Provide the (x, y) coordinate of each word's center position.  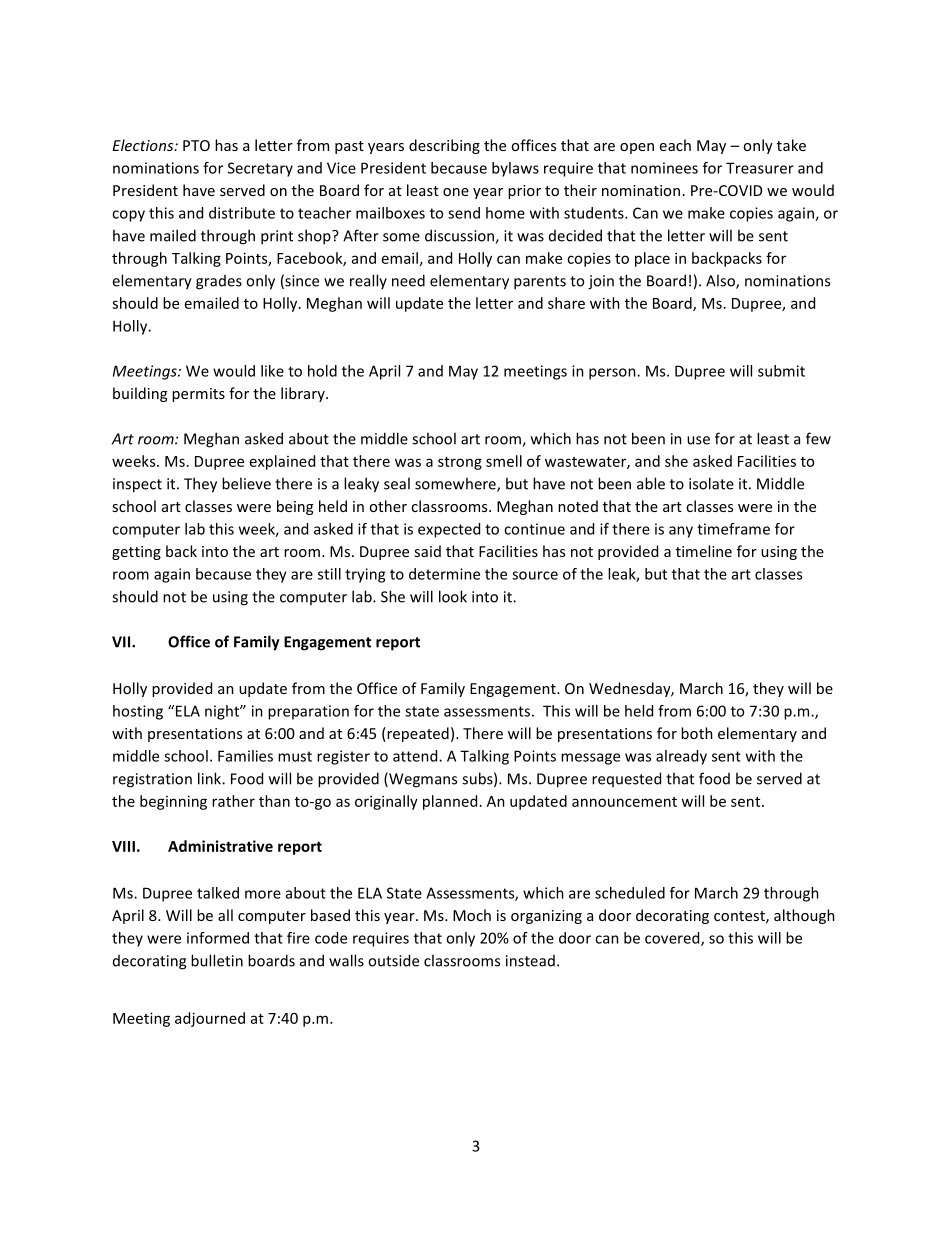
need (408, 280)
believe (246, 483)
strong (460, 463)
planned (450, 802)
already (681, 757)
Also (721, 281)
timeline (704, 551)
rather (233, 801)
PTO (196, 145)
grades (219, 282)
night (223, 712)
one (456, 192)
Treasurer (760, 168)
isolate (711, 483)
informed (218, 938)
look (453, 596)
